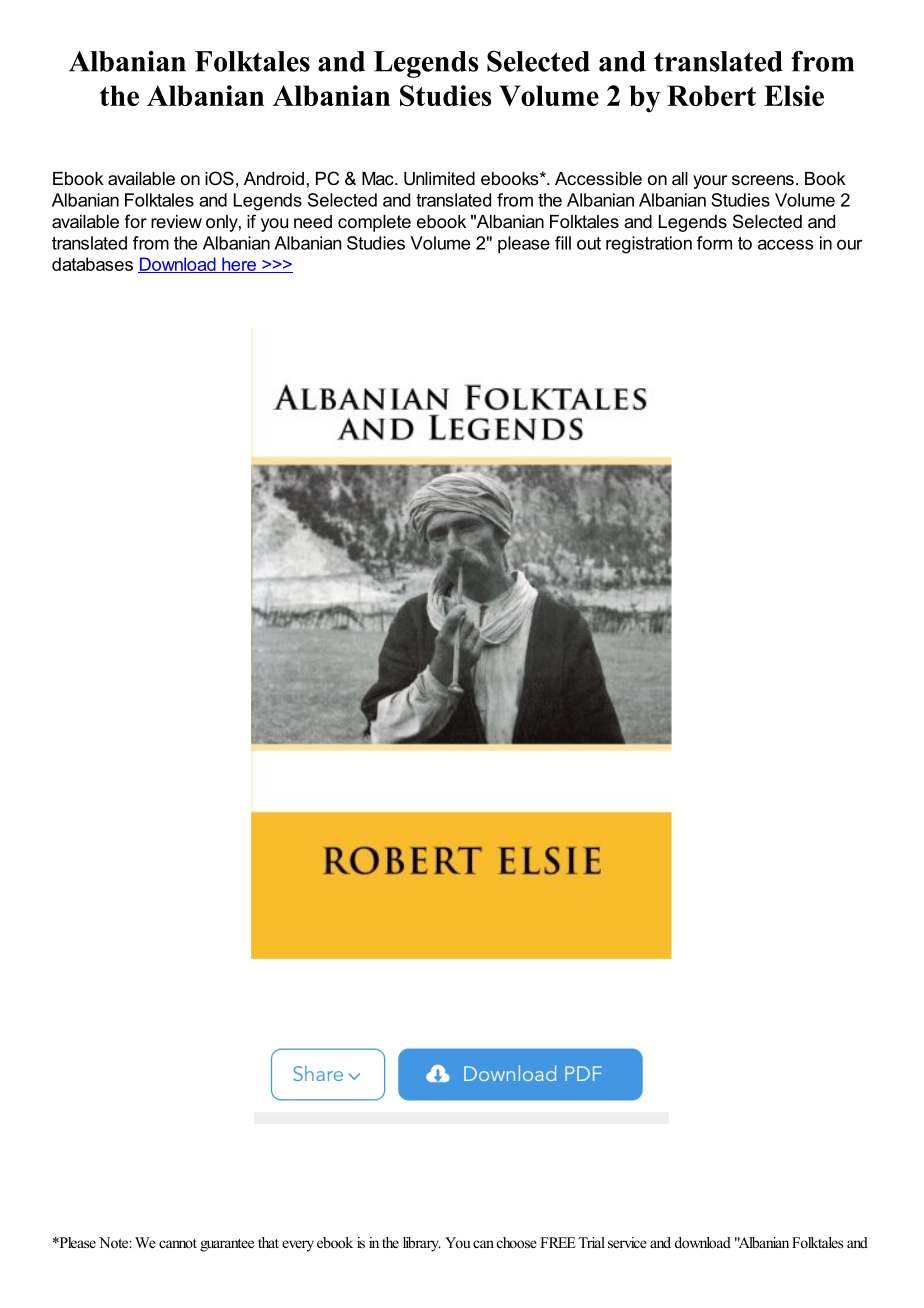 Image resolution: width=924 pixels, height=1308 pixels. Describe the element at coordinates (374, 223) in the document. I see `complete` at that location.
